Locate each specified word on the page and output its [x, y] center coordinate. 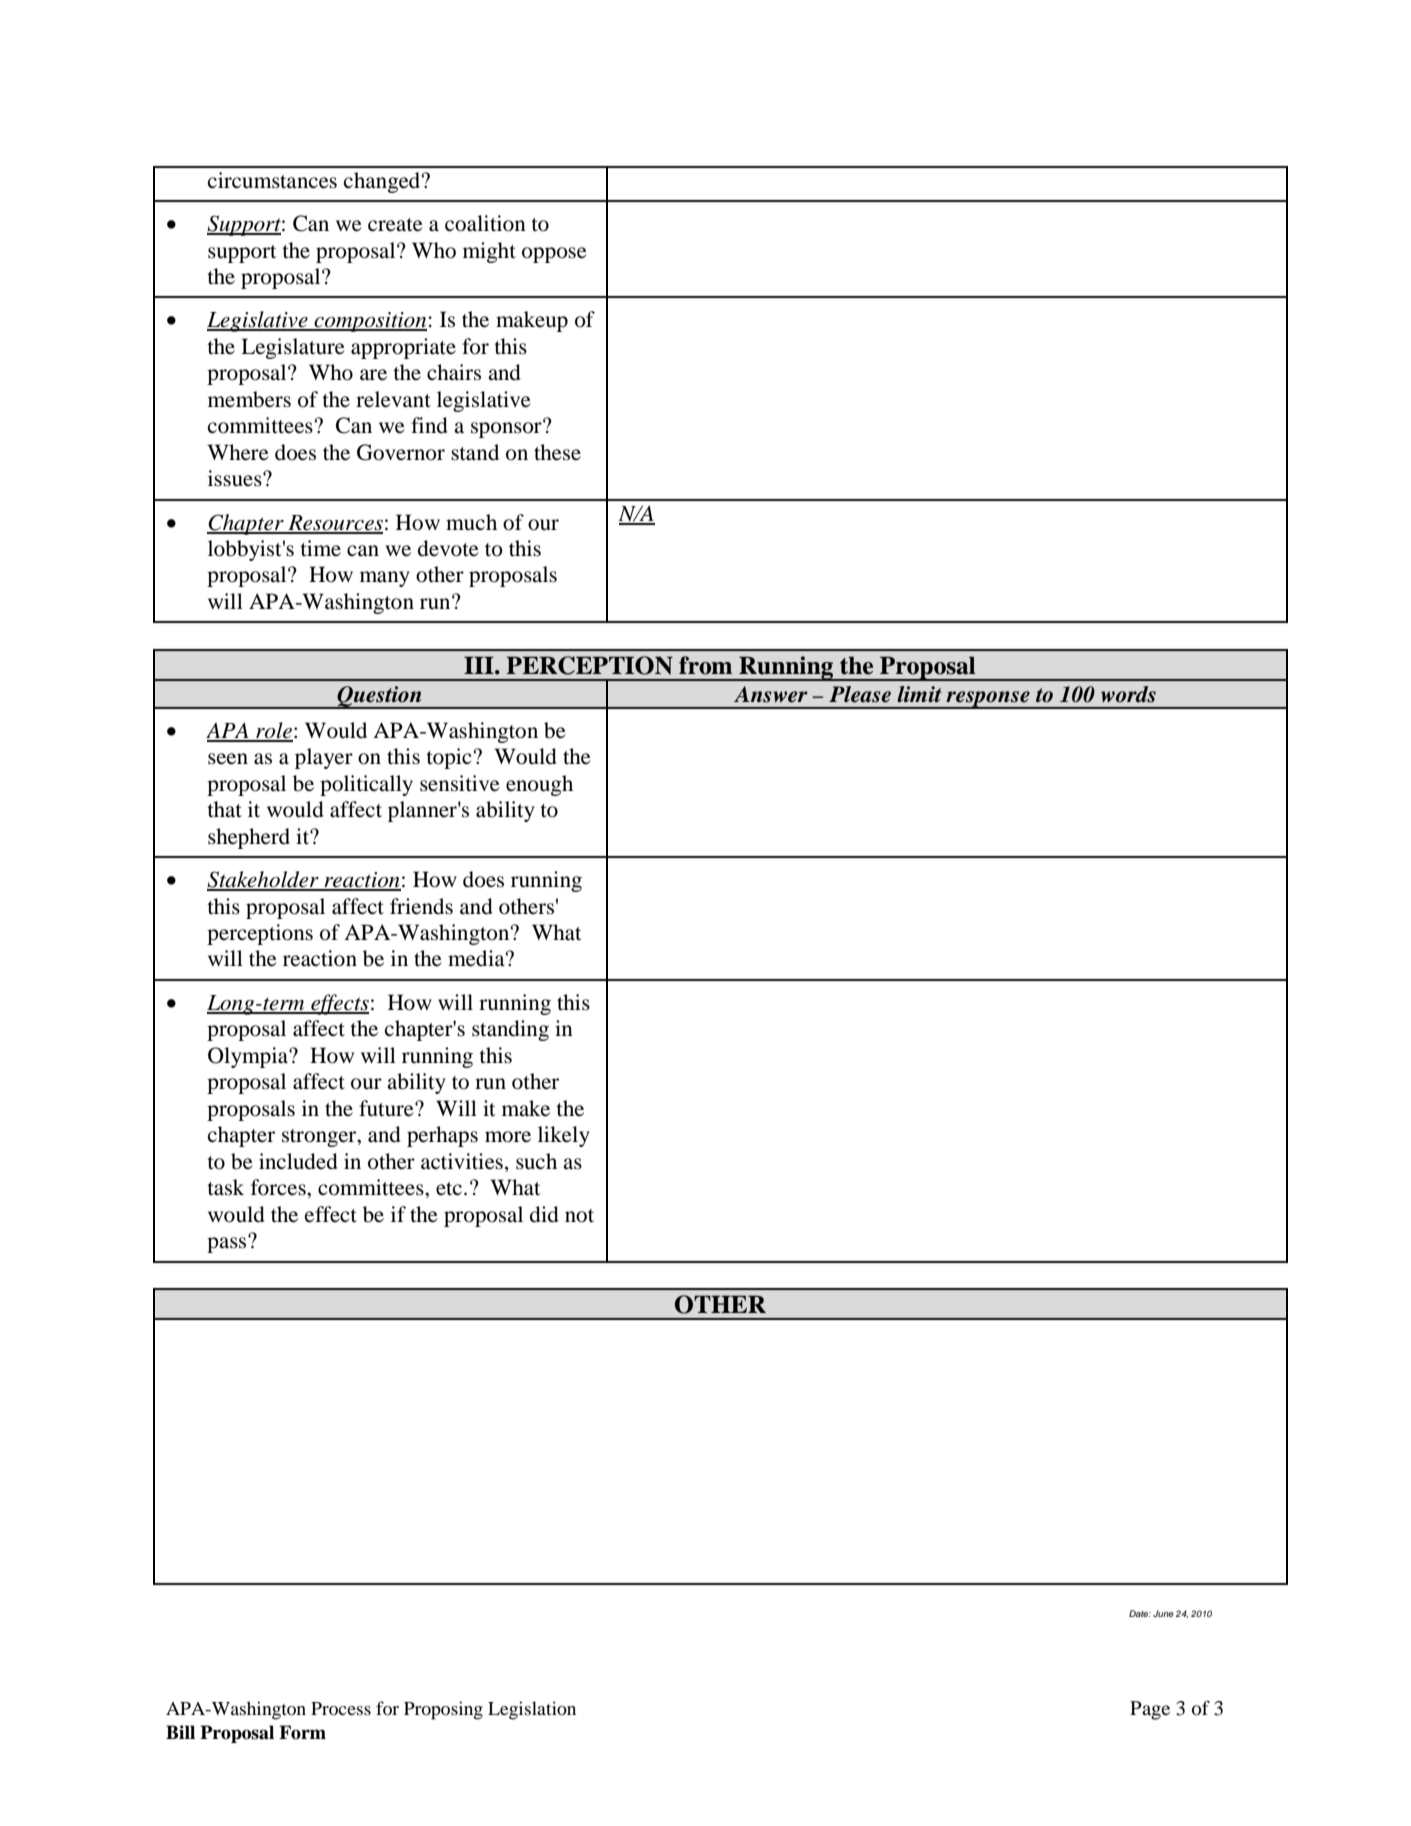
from [705, 665]
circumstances [272, 180]
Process [341, 1709]
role [273, 731]
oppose [554, 255]
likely [564, 1136]
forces [279, 1187]
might [489, 252]
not [579, 1216]
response [988, 700]
